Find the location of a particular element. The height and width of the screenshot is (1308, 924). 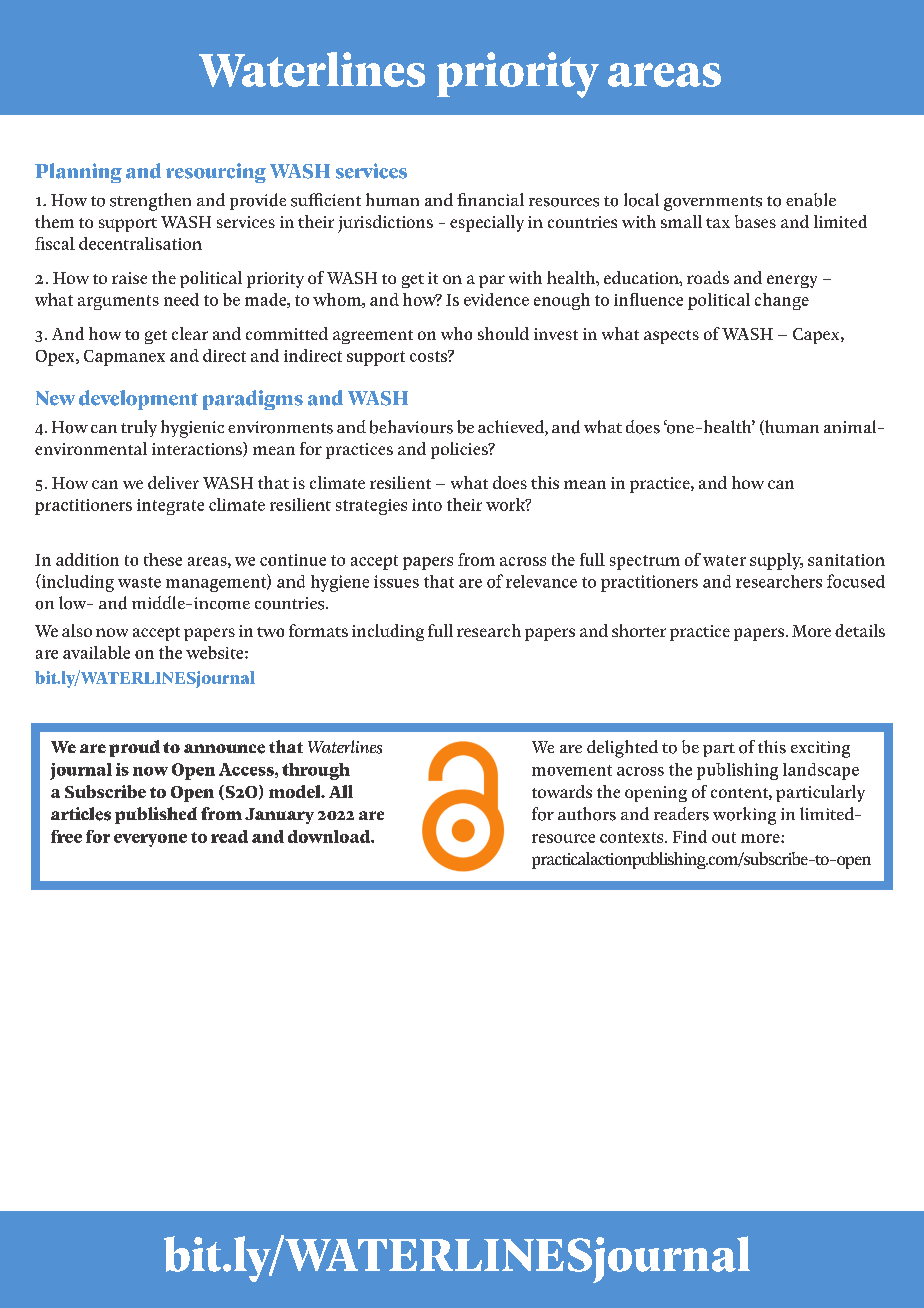

strengthen is located at coordinates (150, 202).
